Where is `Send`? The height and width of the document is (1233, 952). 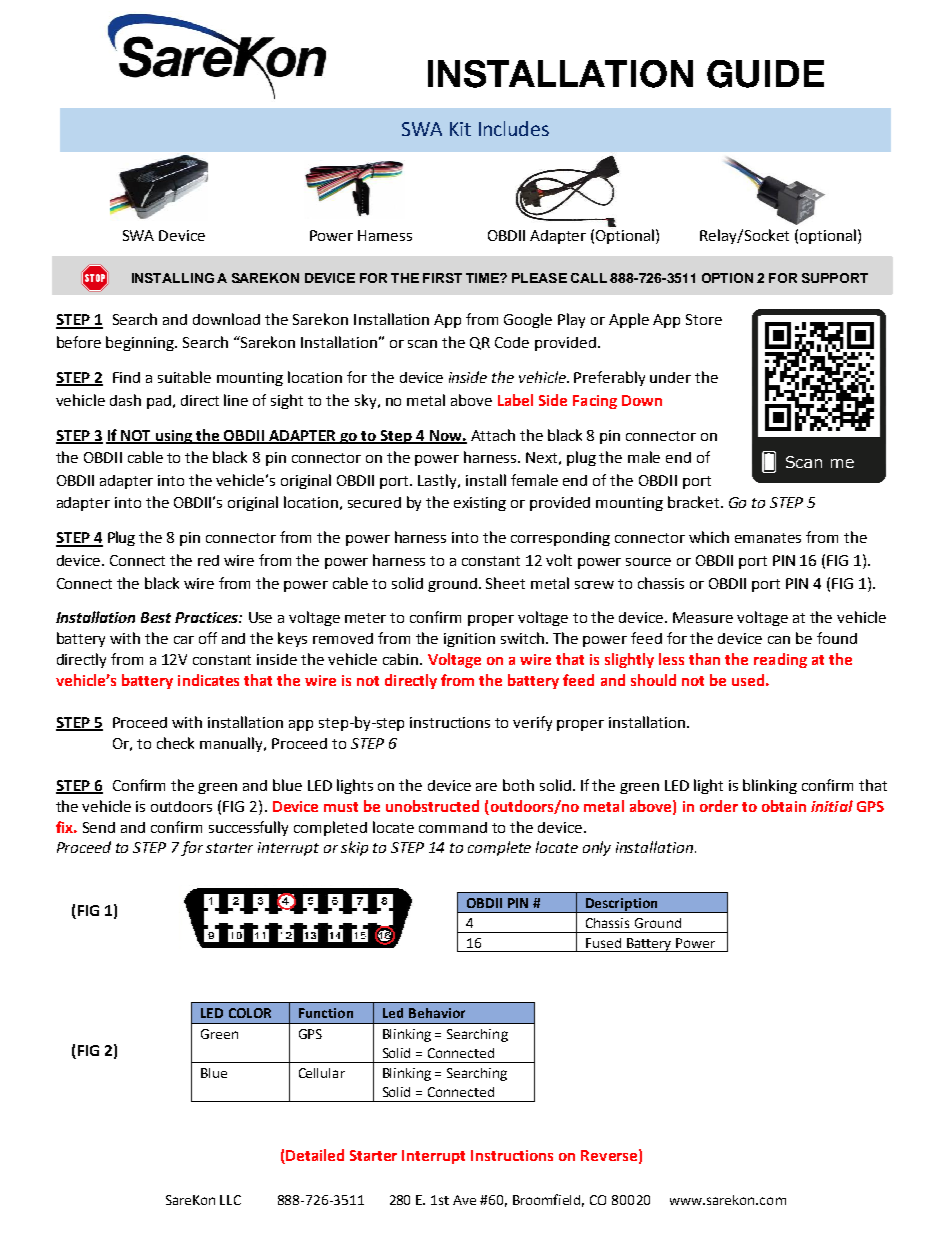
Send is located at coordinates (99, 827).
